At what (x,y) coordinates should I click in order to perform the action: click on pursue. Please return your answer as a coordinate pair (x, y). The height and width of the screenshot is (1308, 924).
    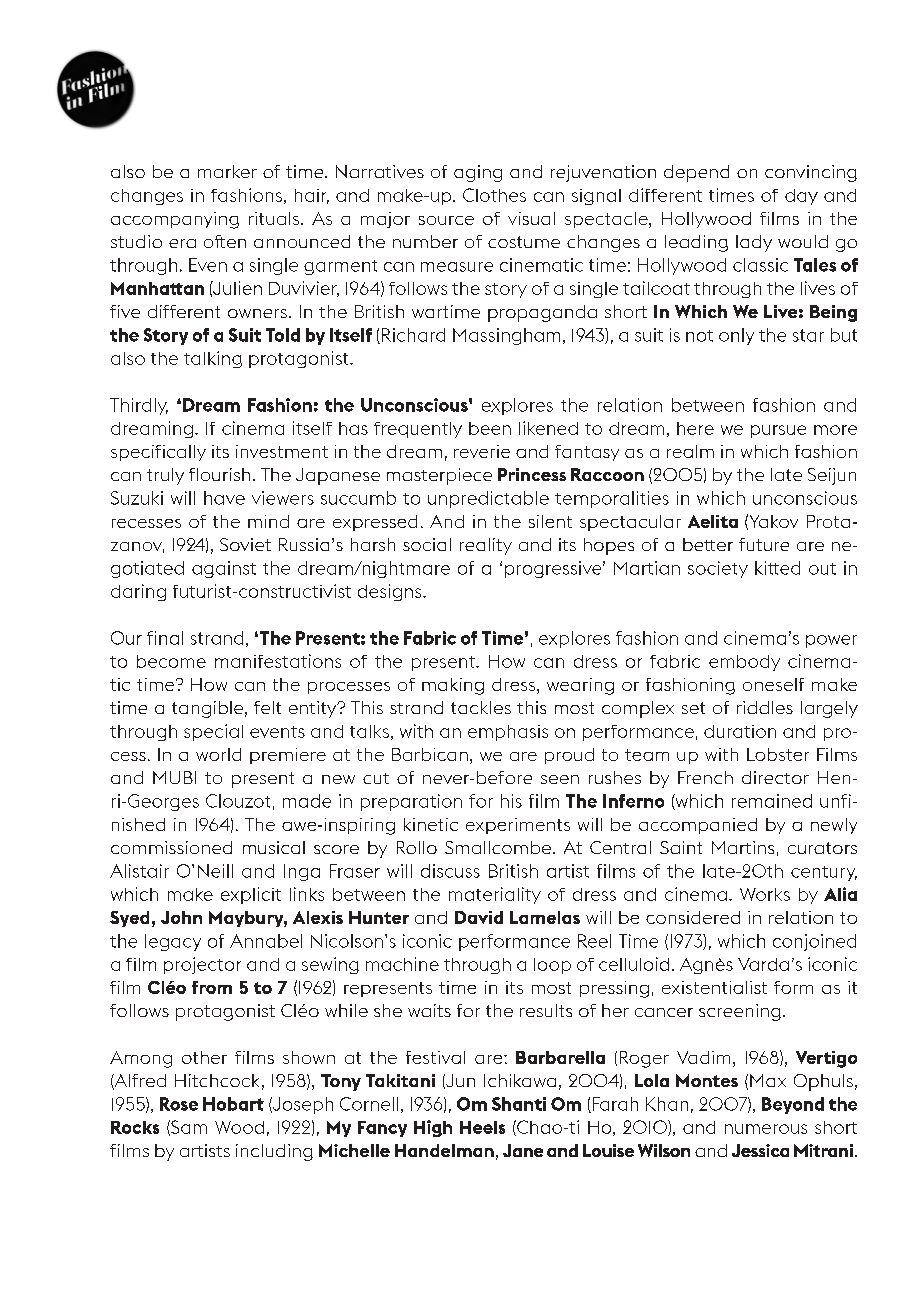
    Looking at the image, I should click on (778, 431).
